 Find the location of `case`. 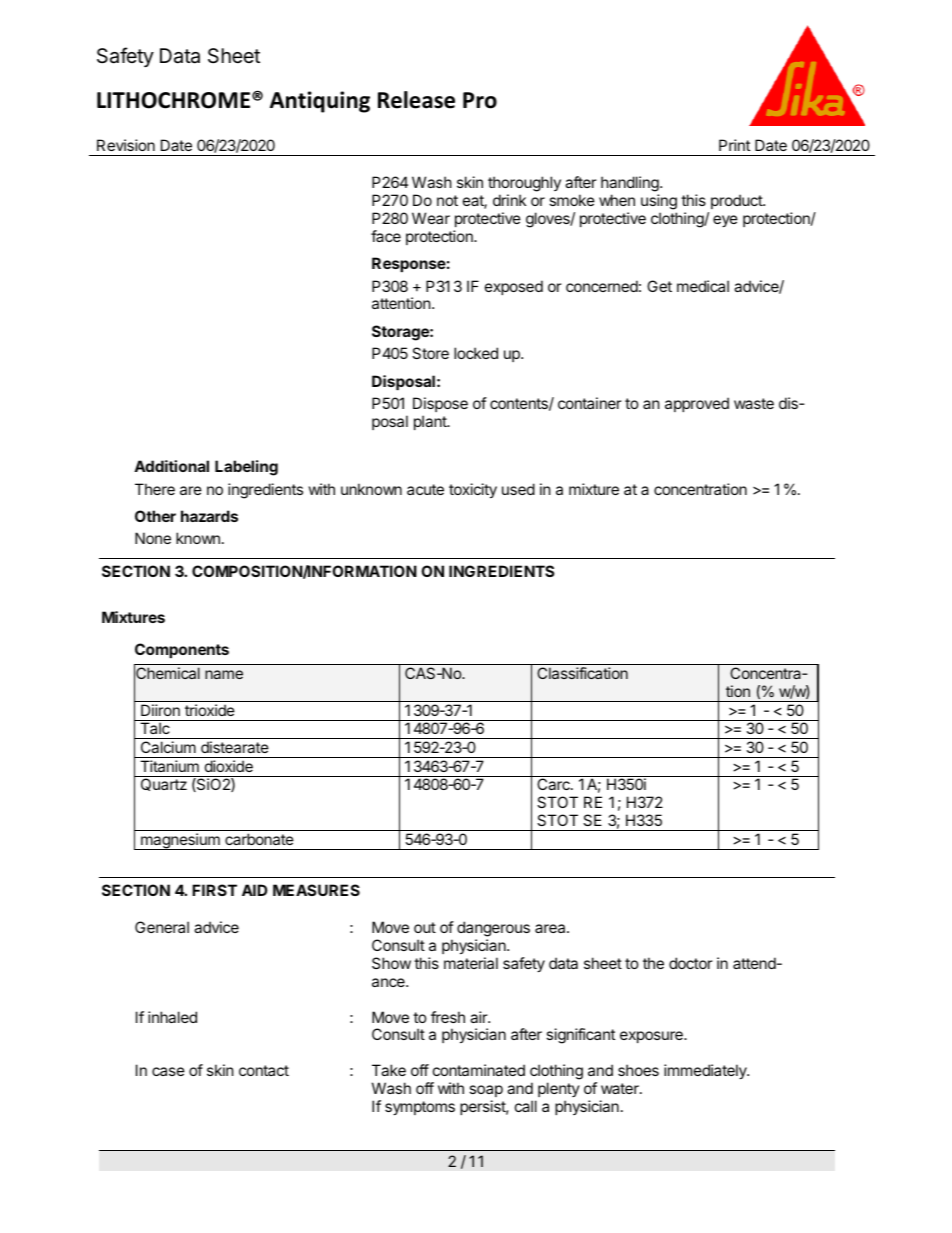

case is located at coordinates (168, 1071).
